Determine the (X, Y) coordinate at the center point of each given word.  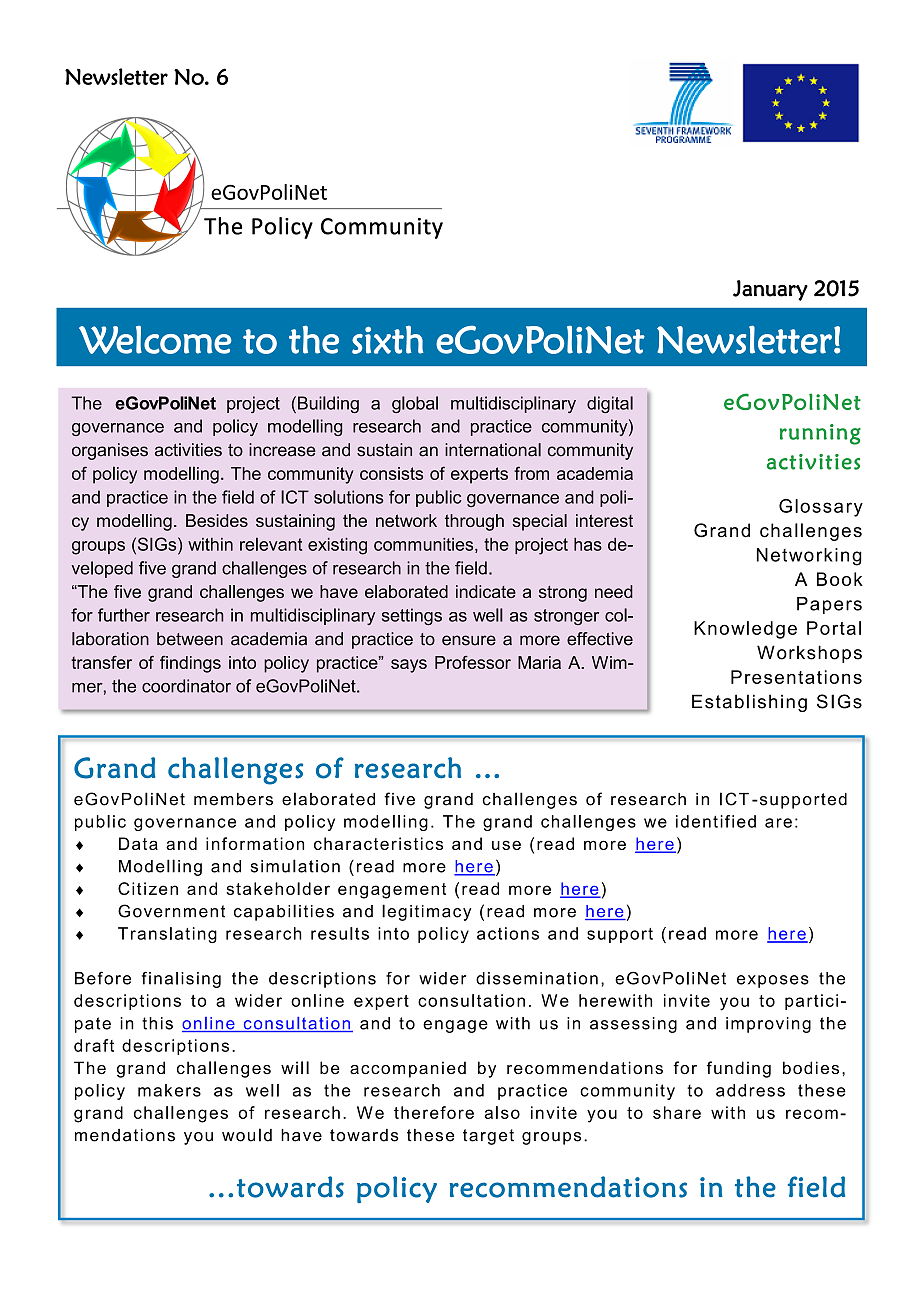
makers (169, 1090)
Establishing (749, 703)
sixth (387, 339)
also (502, 1112)
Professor (473, 662)
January (770, 290)
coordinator (186, 686)
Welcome (155, 339)
